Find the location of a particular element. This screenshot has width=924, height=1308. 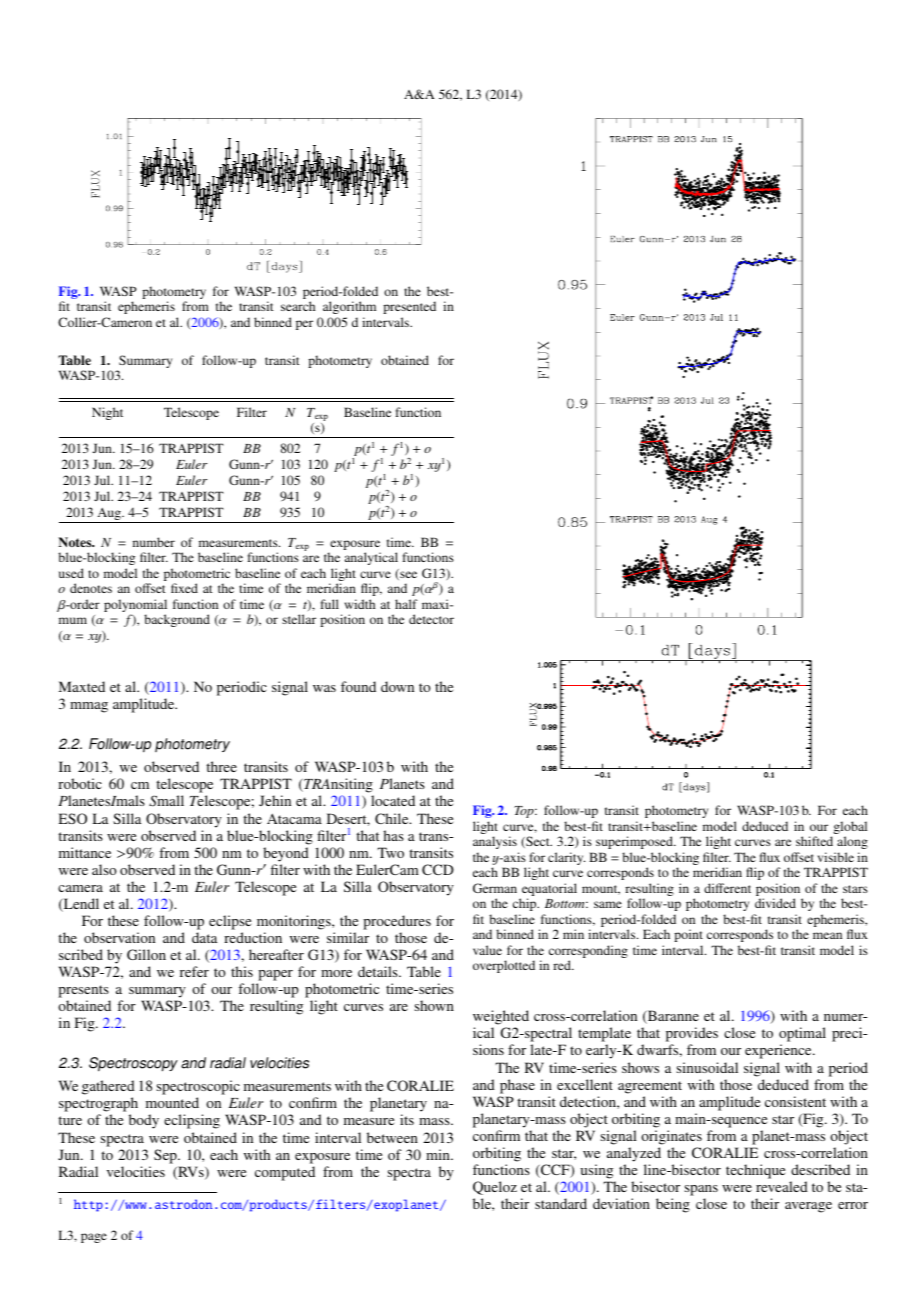

shifted is located at coordinates (814, 841).
